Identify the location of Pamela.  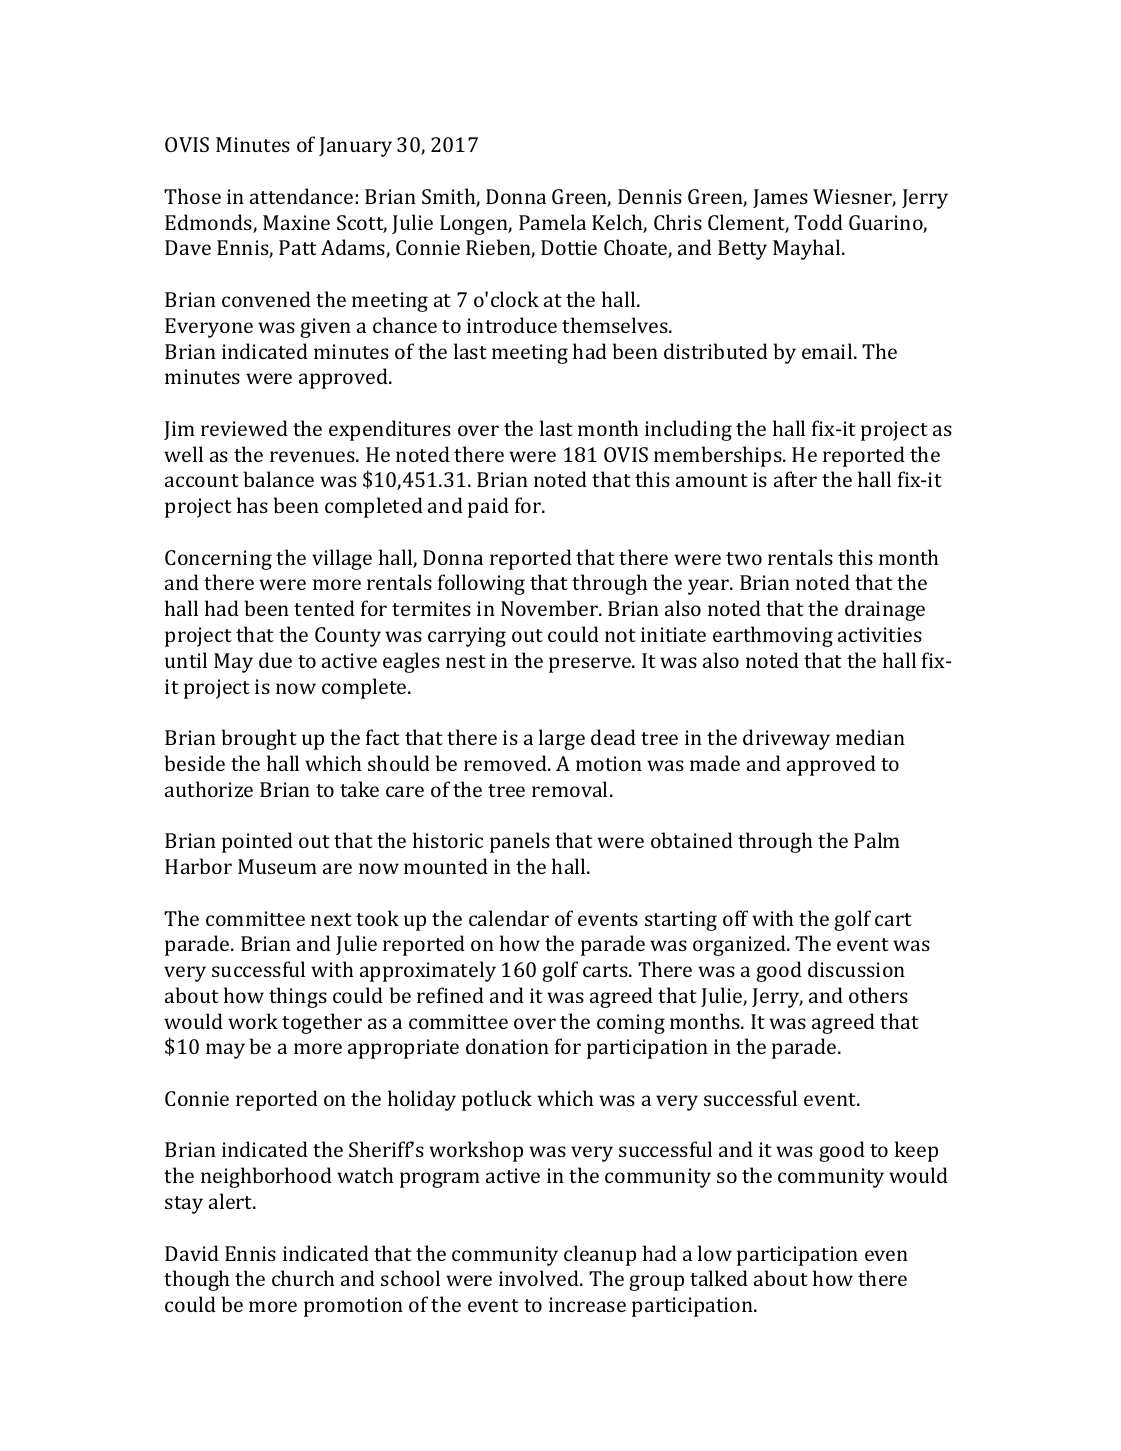
(552, 222).
